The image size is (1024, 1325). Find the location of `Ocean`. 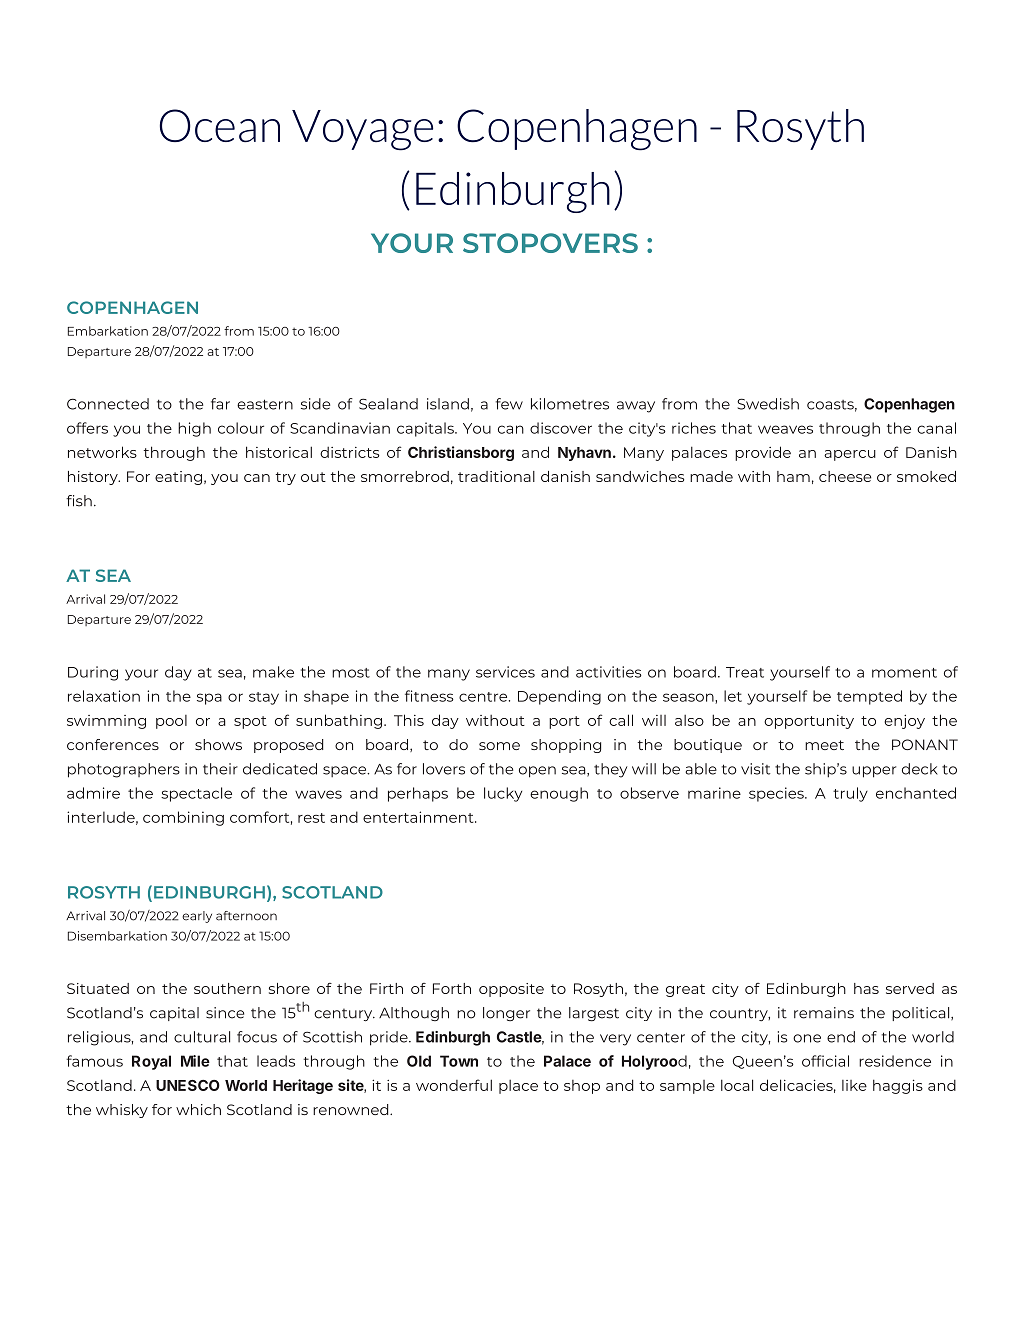

Ocean is located at coordinates (220, 126).
